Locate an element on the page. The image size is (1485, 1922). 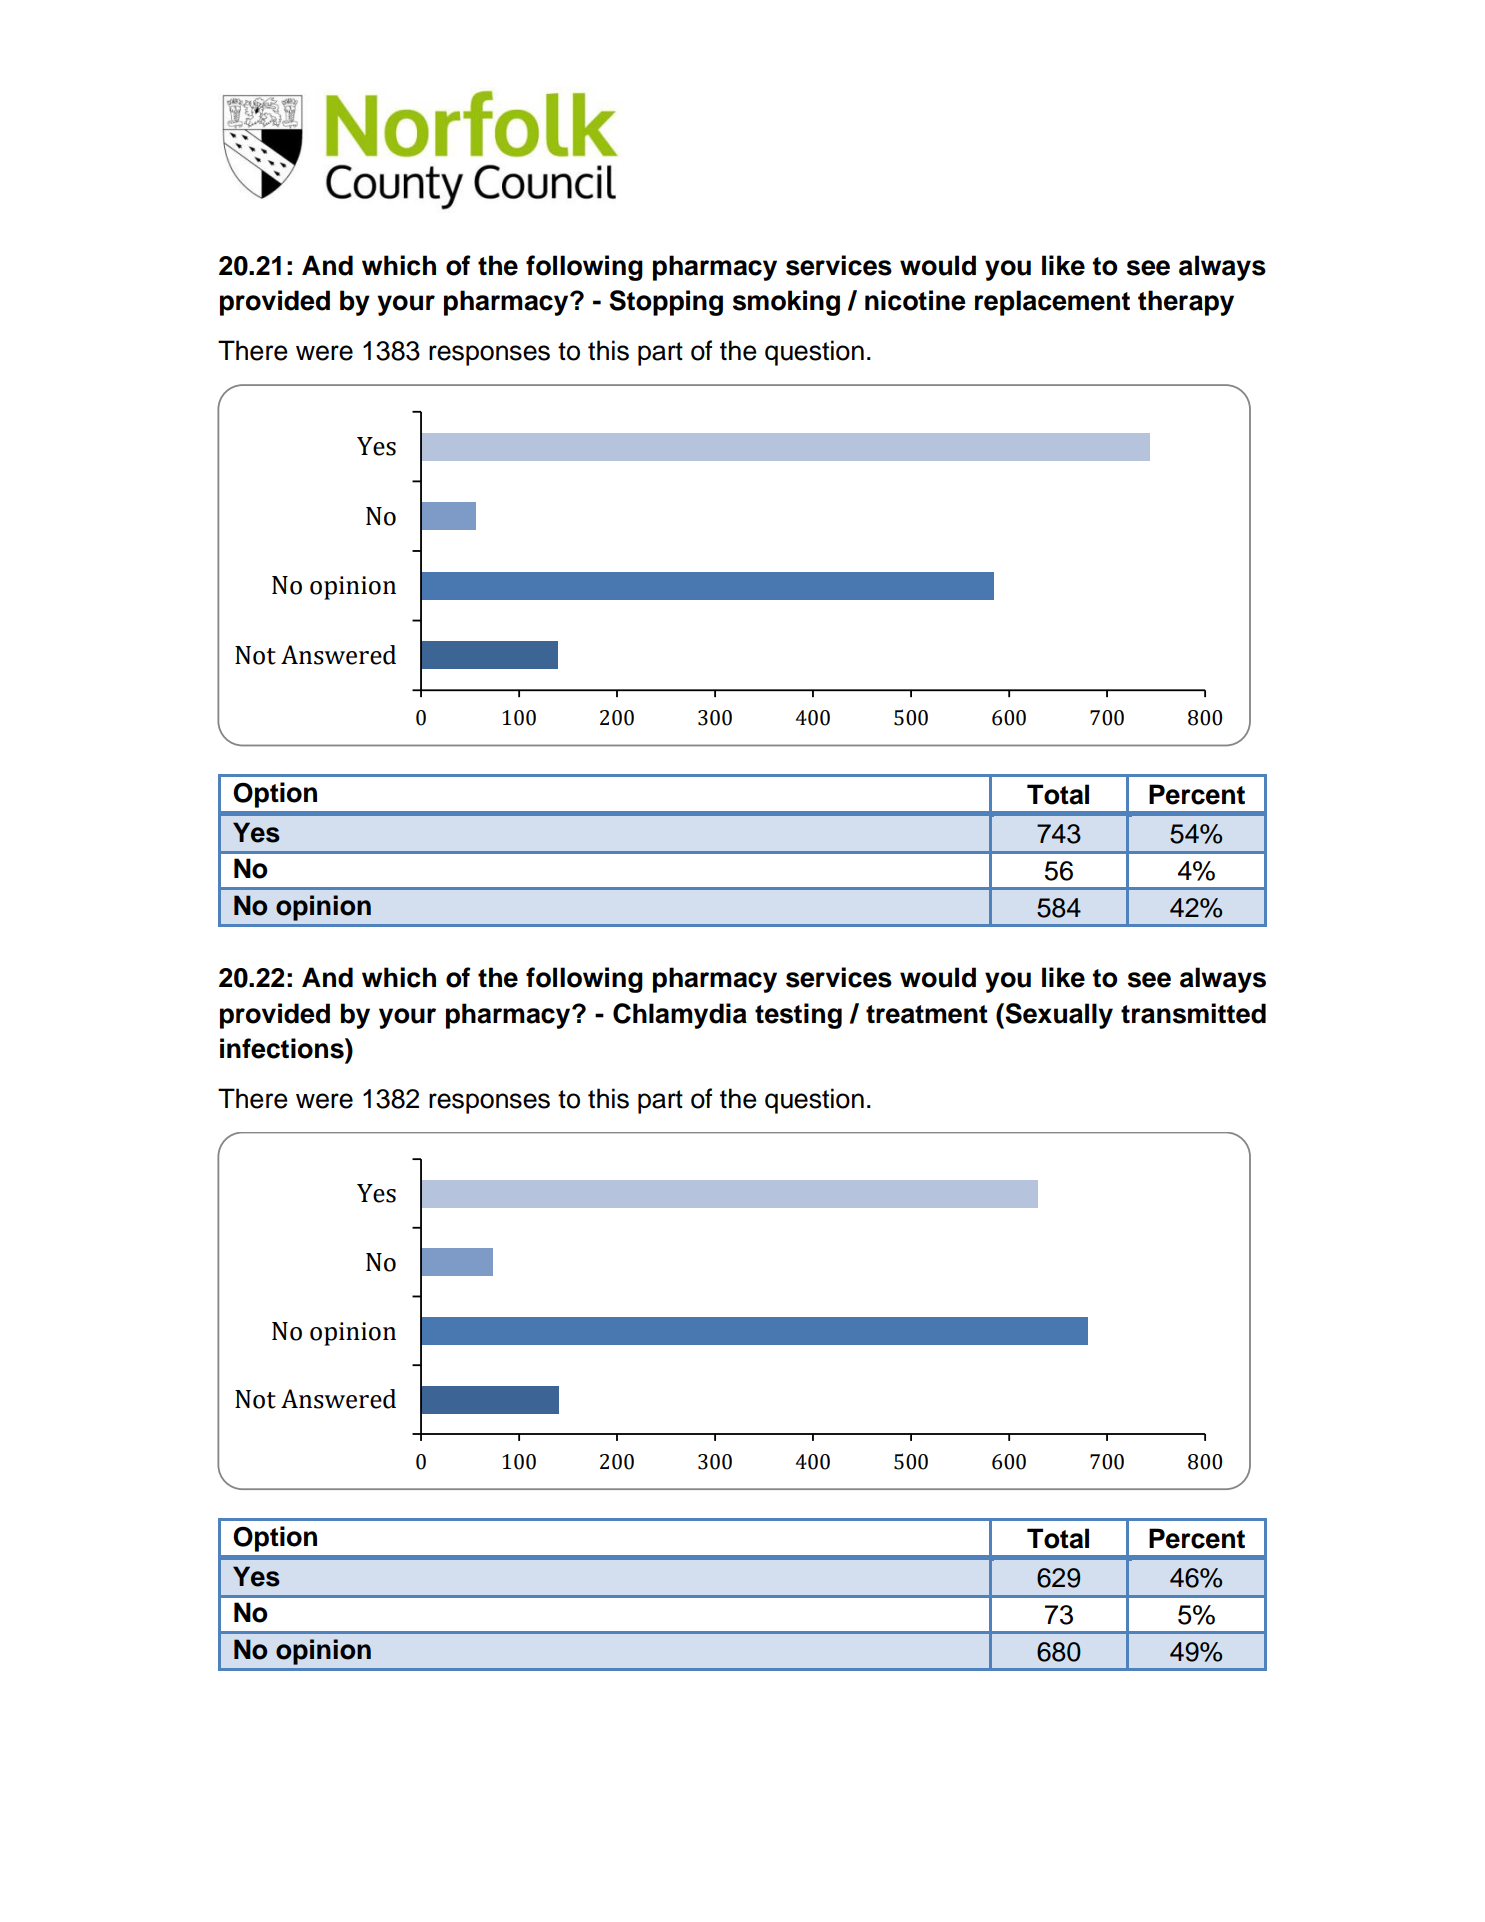
Stopping is located at coordinates (666, 303).
